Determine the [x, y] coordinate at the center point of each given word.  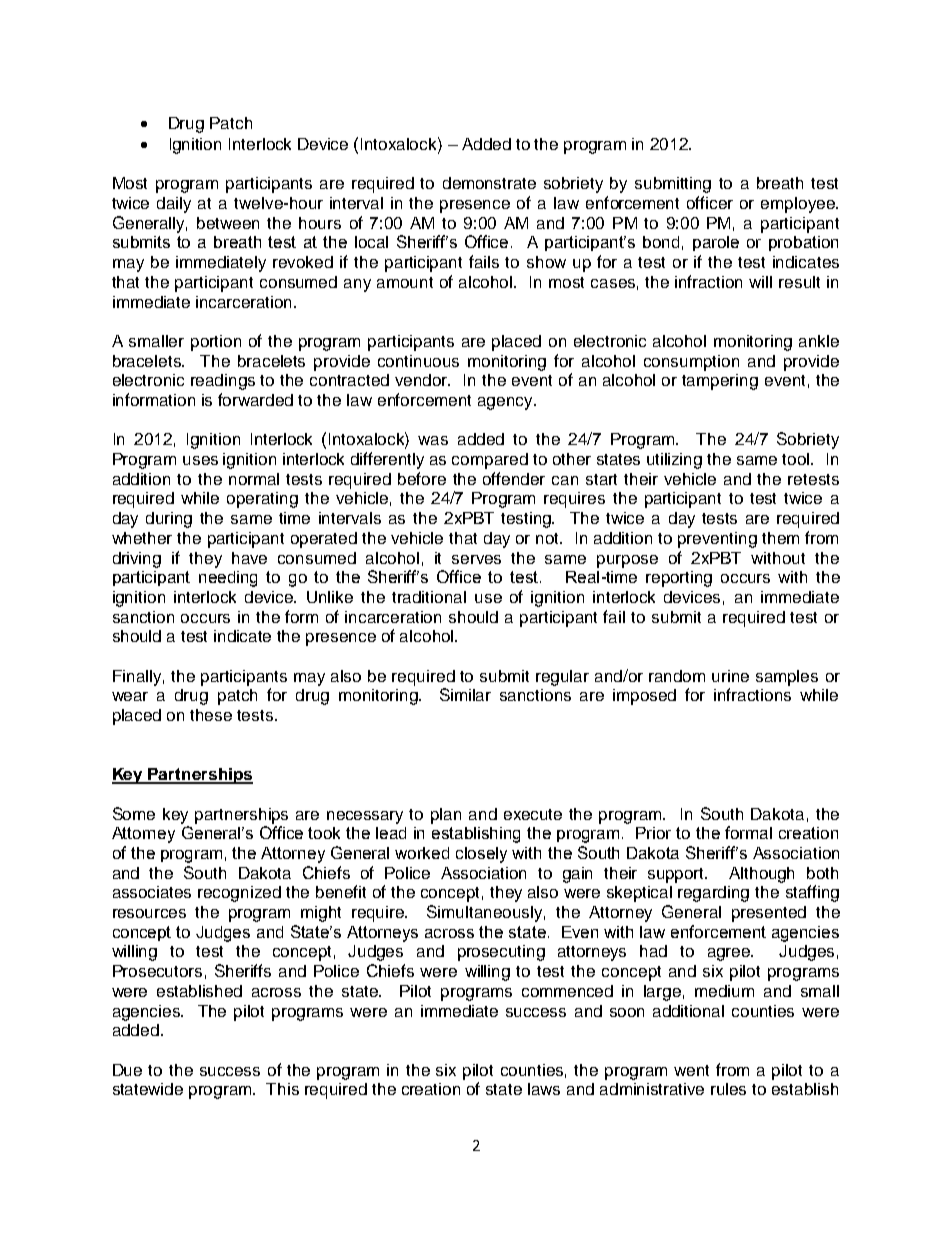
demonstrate [489, 183]
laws [544, 1089]
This [282, 1089]
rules [728, 1089]
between [228, 223]
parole [716, 243]
